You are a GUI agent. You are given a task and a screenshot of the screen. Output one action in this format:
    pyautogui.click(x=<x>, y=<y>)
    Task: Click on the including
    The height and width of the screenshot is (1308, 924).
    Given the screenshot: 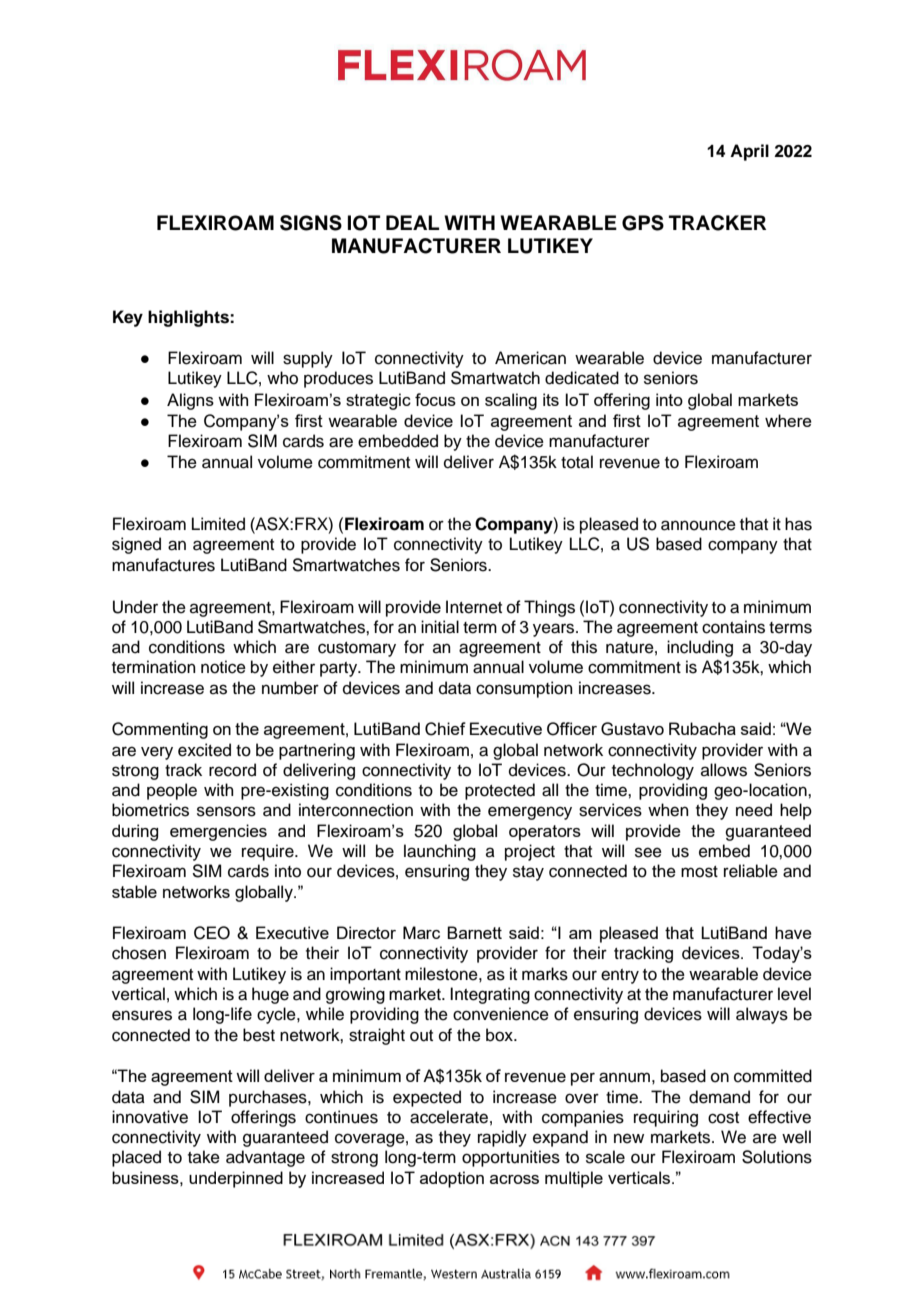 What is the action you would take?
    pyautogui.click(x=700, y=648)
